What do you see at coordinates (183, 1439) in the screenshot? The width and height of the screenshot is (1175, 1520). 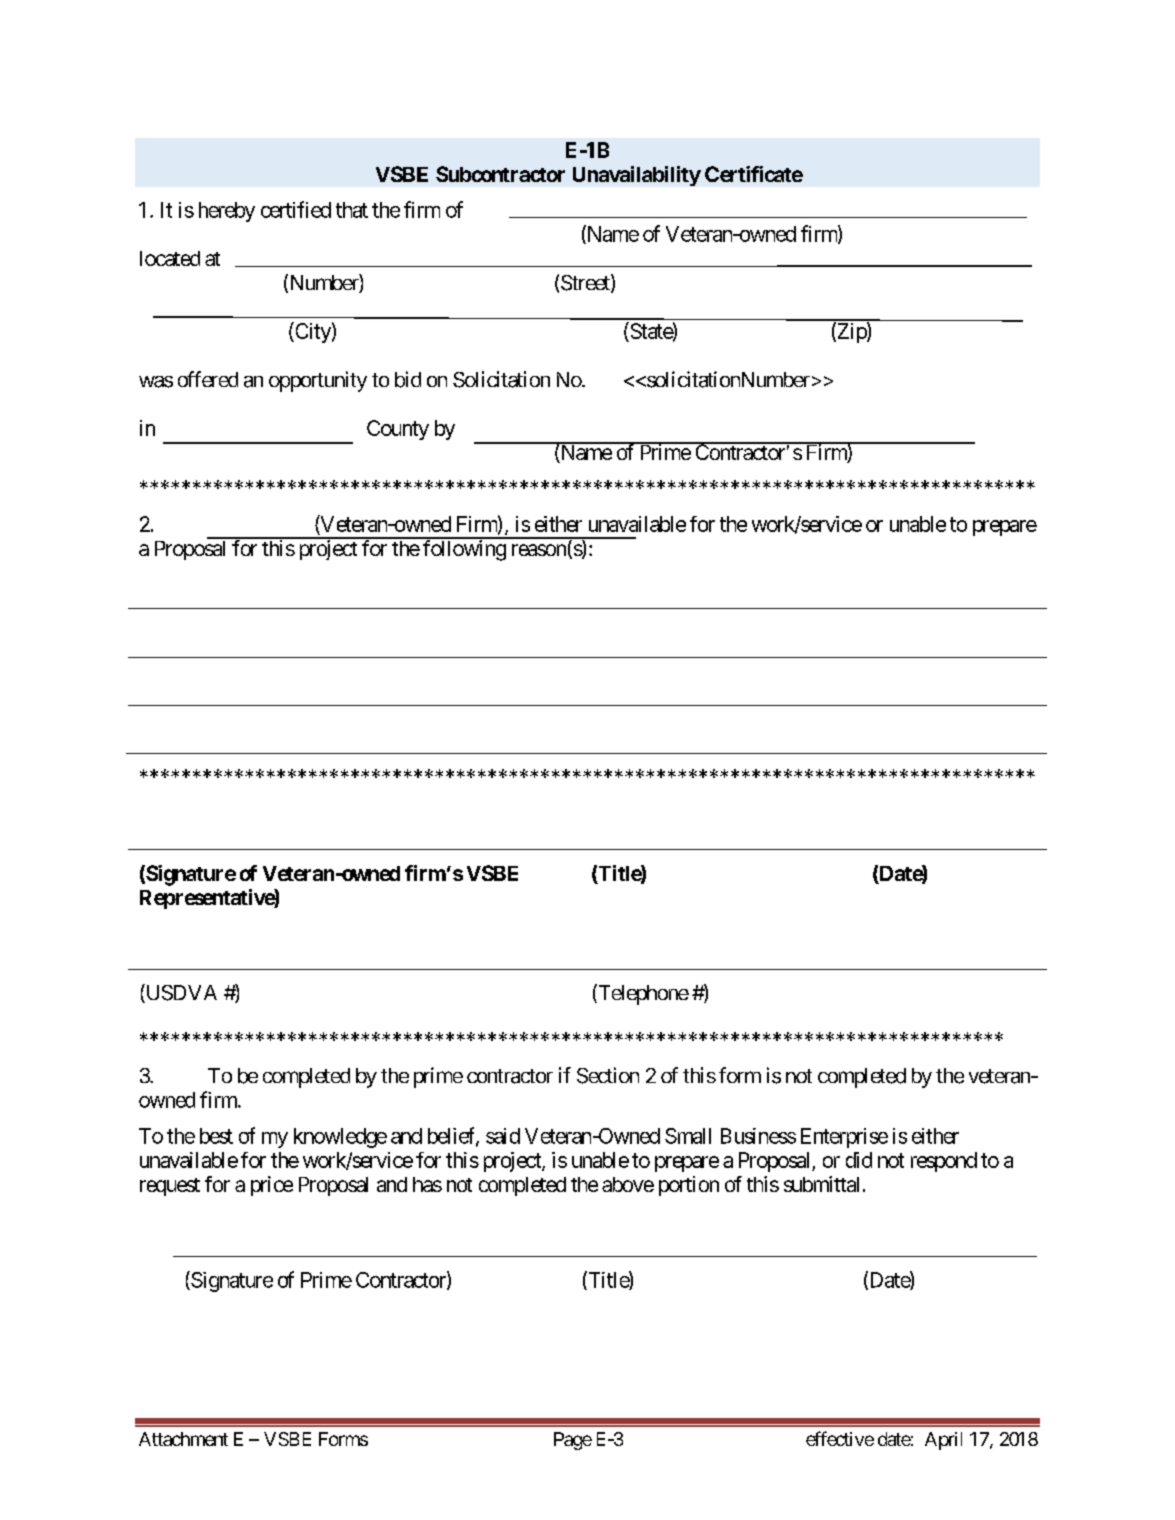 I see `Attachment` at bounding box center [183, 1439].
